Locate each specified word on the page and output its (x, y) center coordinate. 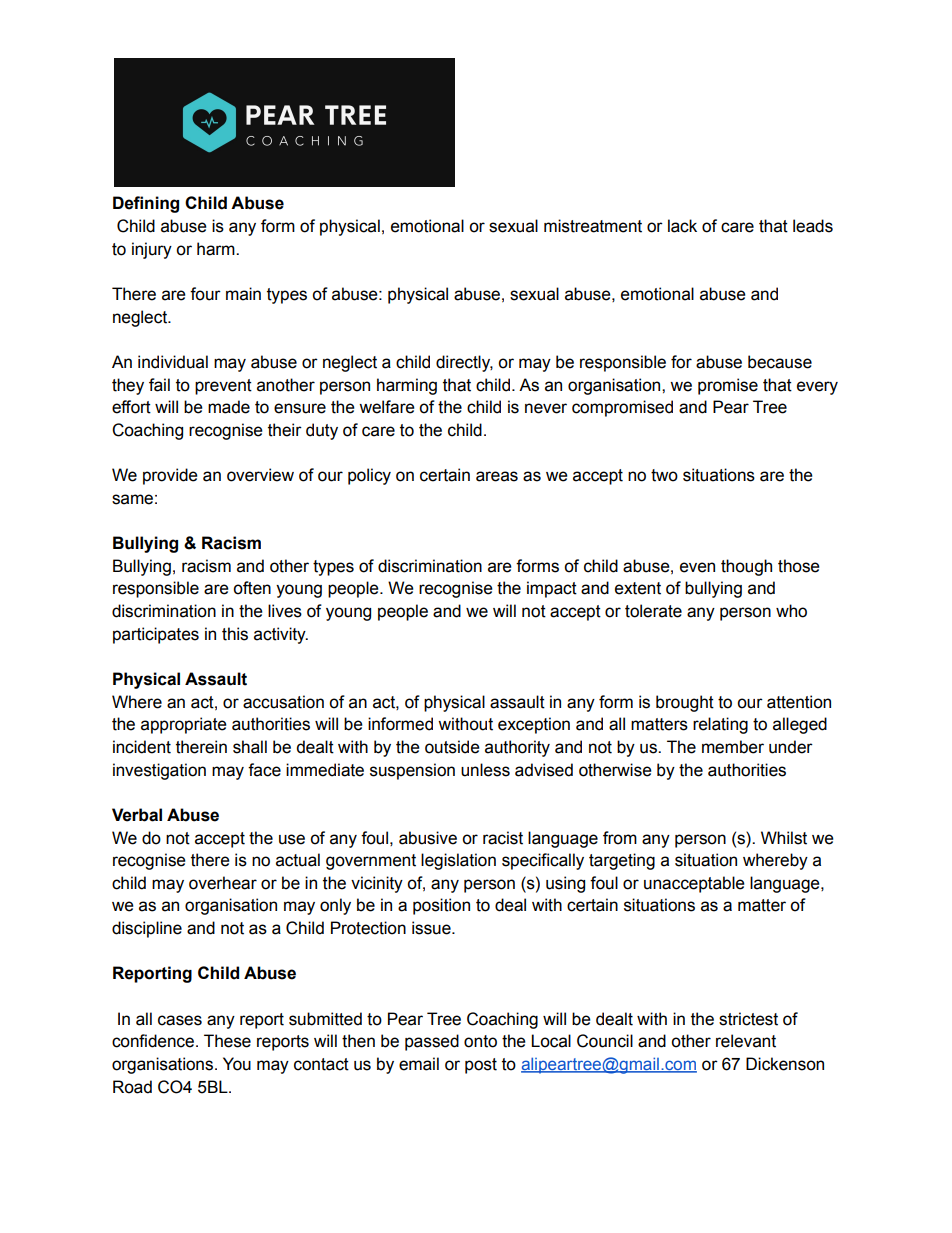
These (227, 1041)
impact (552, 589)
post (481, 1066)
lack (682, 226)
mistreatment (593, 226)
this (235, 634)
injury (152, 250)
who (791, 611)
